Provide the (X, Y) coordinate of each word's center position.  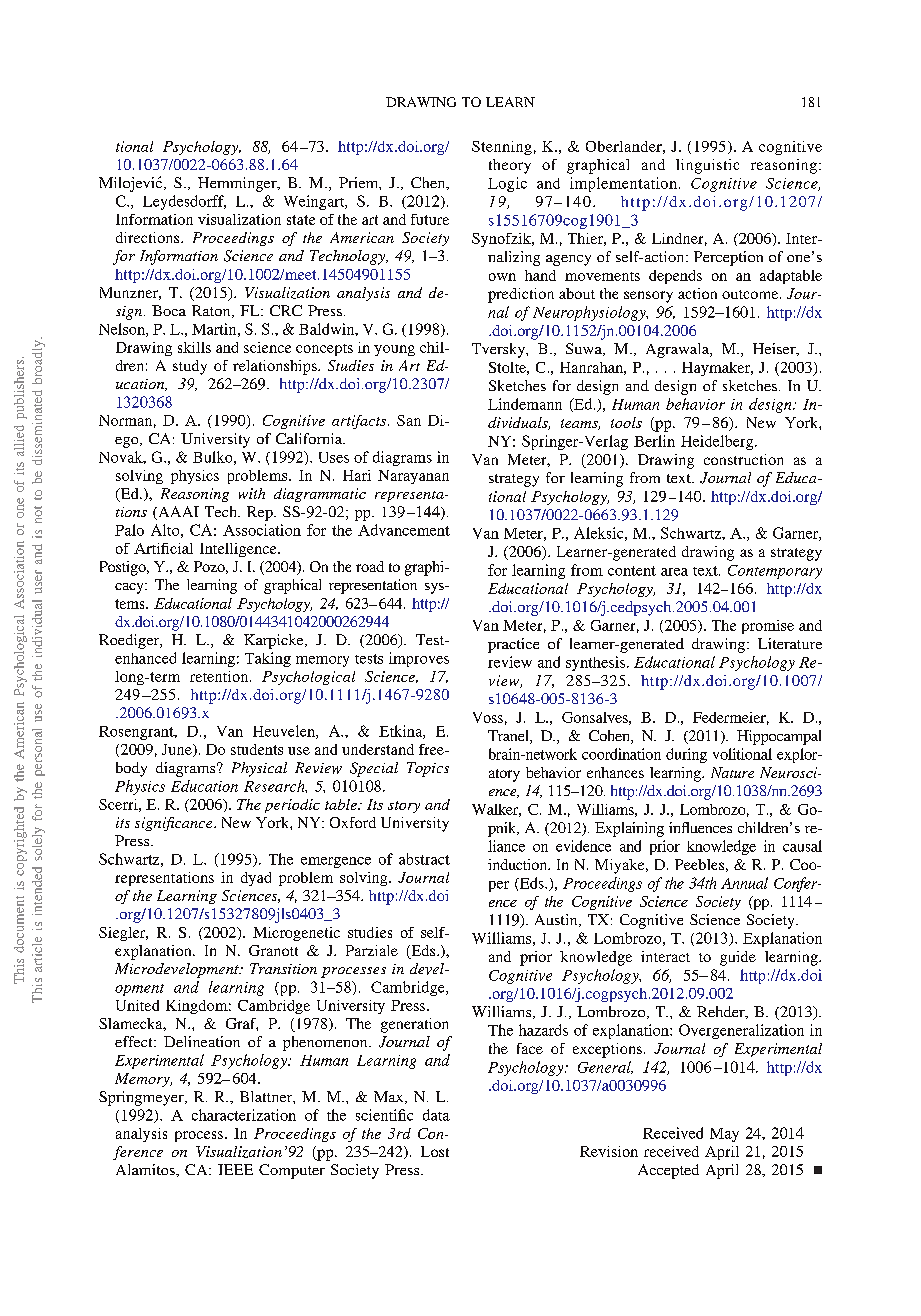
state (301, 220)
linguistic (707, 166)
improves (419, 659)
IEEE (235, 1169)
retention (220, 676)
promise (768, 627)
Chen (429, 183)
